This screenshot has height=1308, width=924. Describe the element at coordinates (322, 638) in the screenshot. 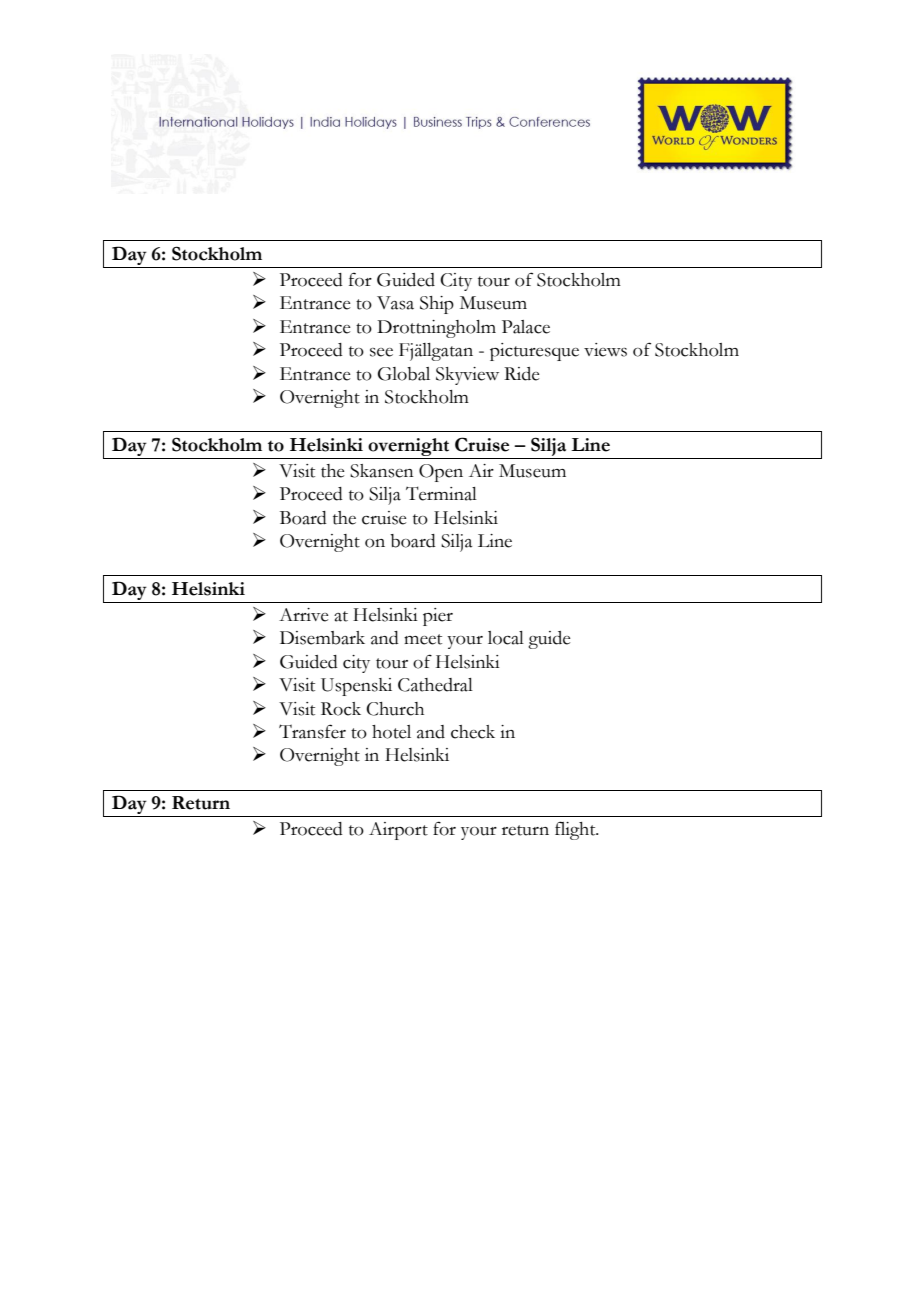

I see `Disembark` at that location.
